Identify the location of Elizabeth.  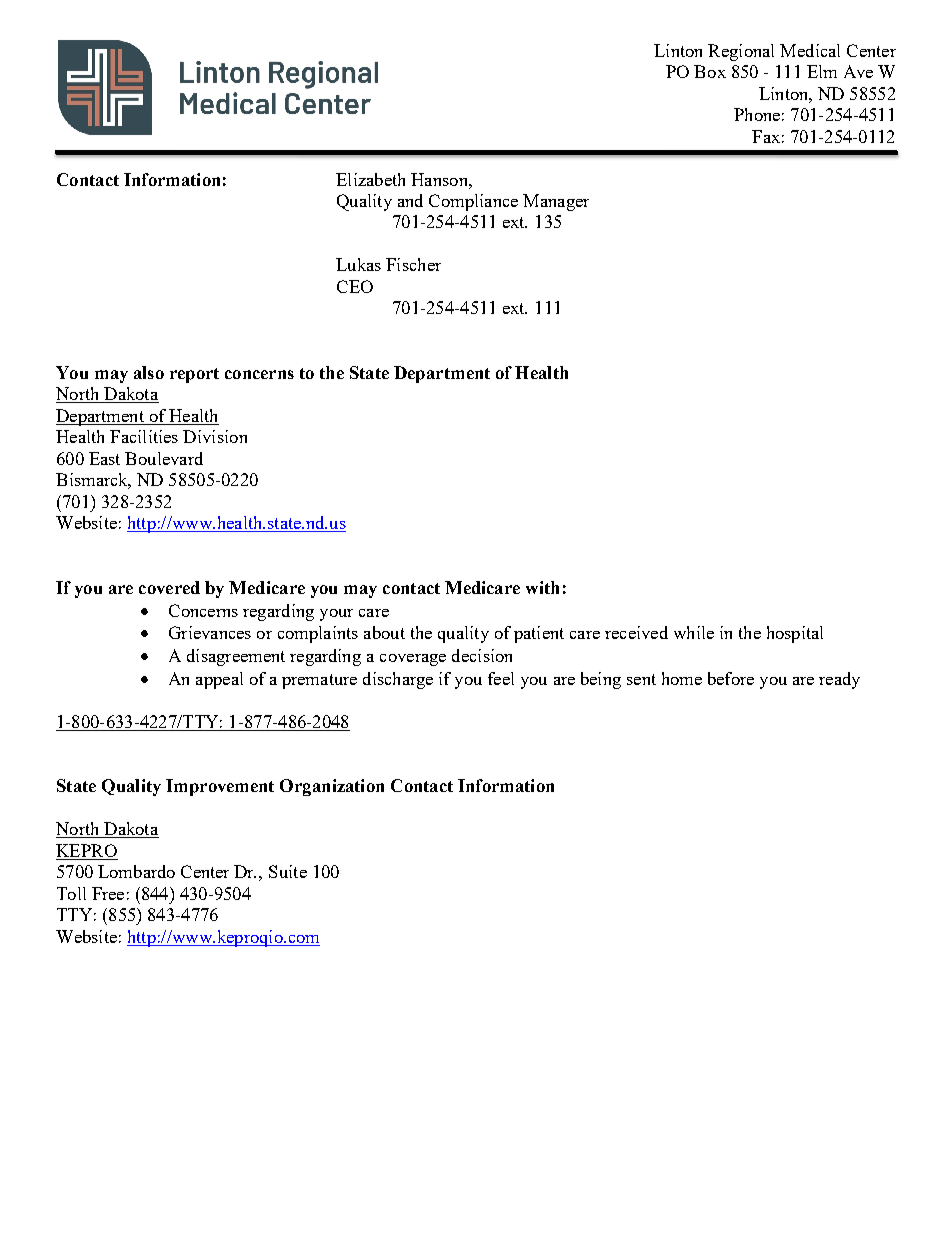
(370, 179).
